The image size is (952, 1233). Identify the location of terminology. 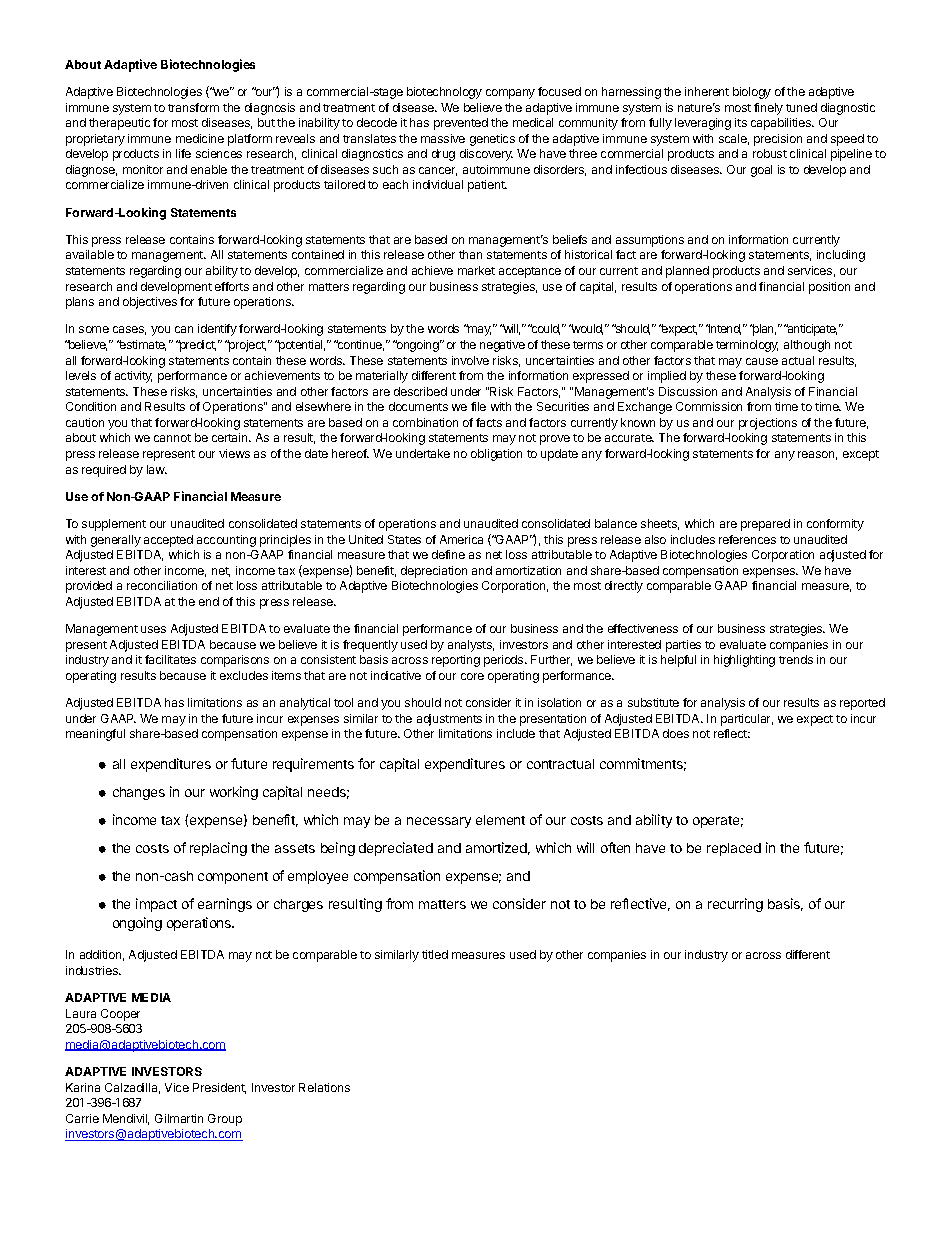
(747, 346).
